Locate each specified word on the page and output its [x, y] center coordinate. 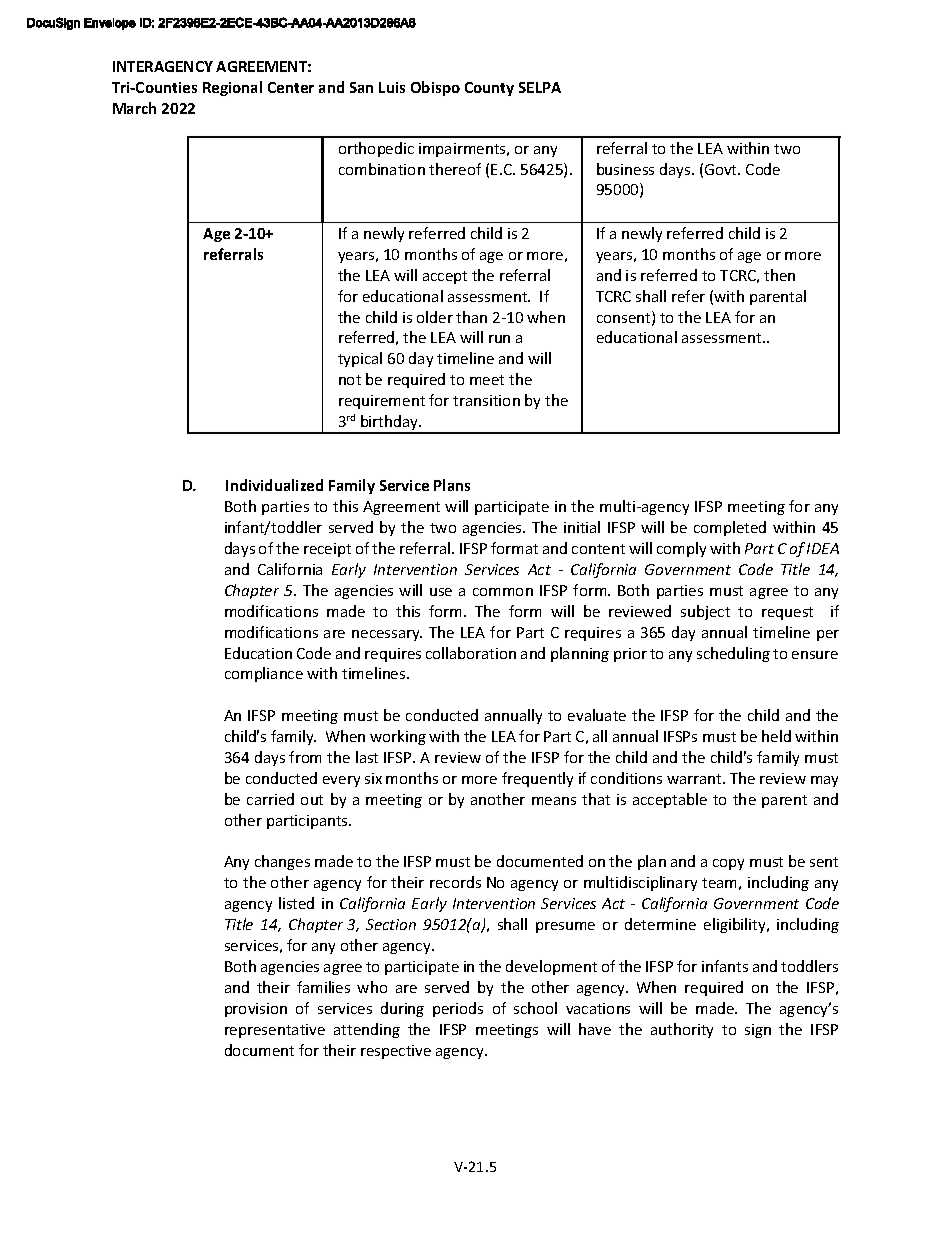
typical [360, 359]
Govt [722, 169]
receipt [327, 550]
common [503, 592]
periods [458, 1009]
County [489, 89]
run [499, 339]
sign [758, 1031]
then [779, 275]
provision [256, 1010]
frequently [537, 779]
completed [730, 528]
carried [270, 799]
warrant [695, 779]
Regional [232, 88]
